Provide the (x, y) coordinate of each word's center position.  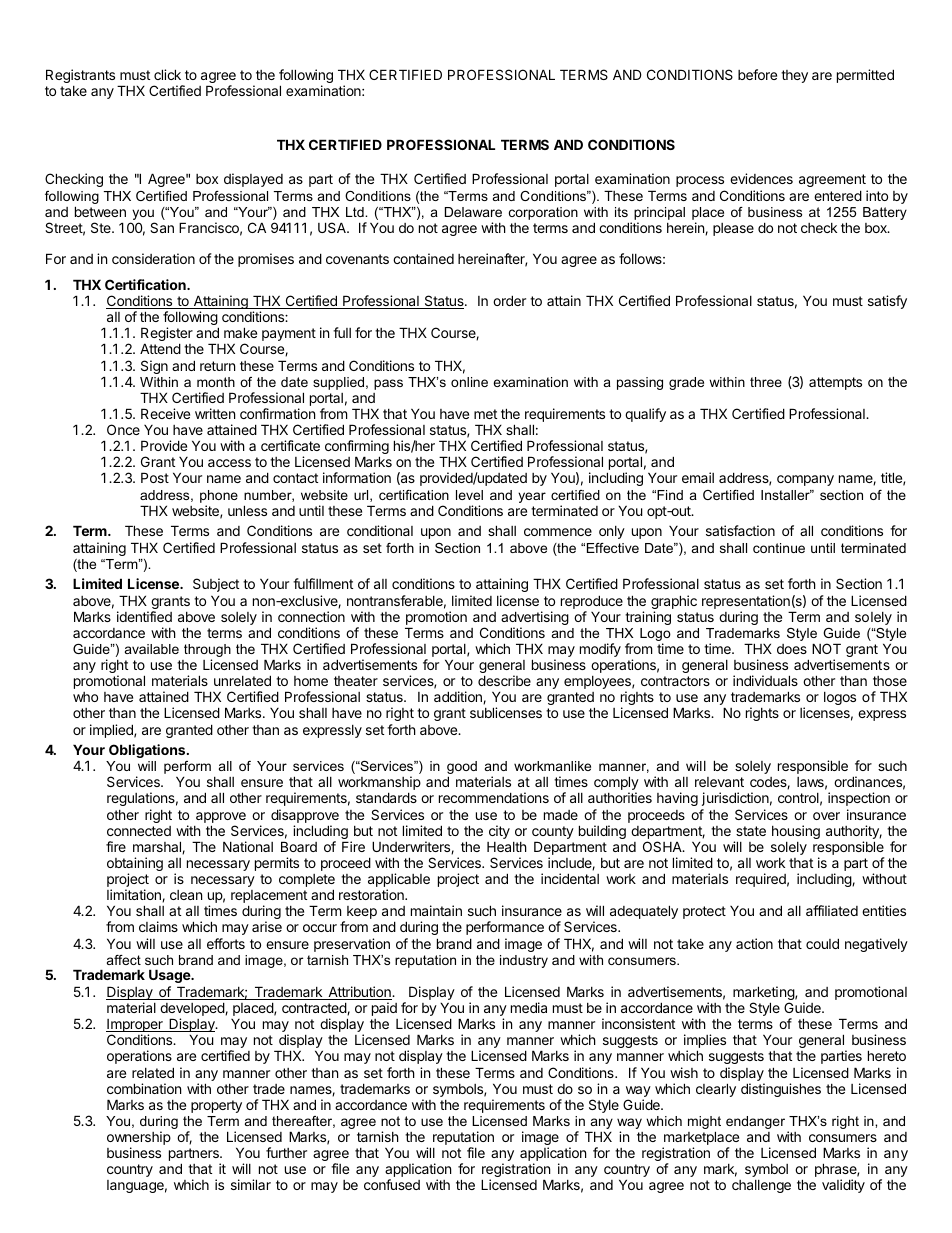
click (167, 74)
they (794, 76)
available (152, 649)
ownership (139, 1139)
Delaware (473, 212)
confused (392, 1184)
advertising (535, 619)
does (792, 649)
